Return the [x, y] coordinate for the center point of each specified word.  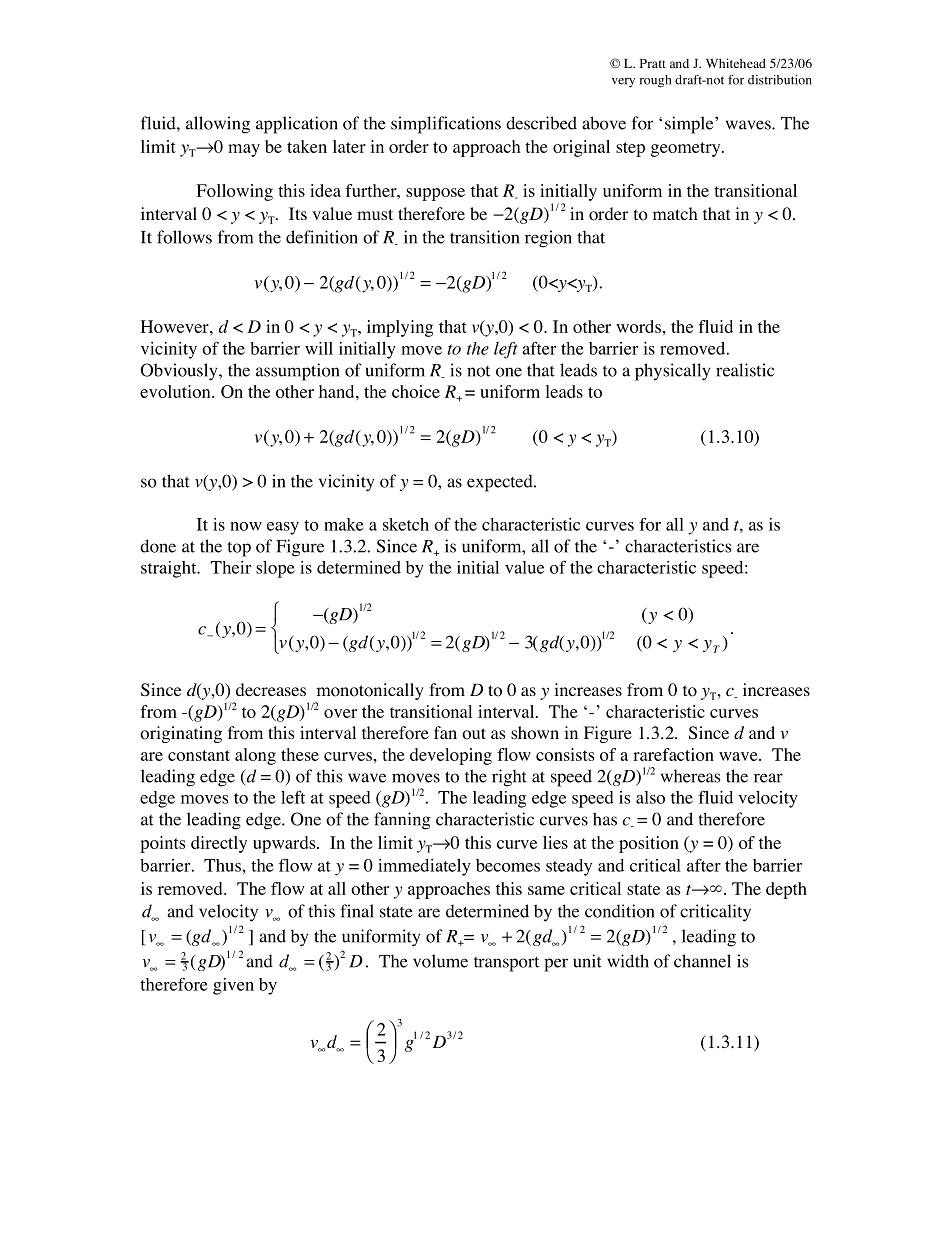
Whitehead [736, 63]
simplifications [446, 125]
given [233, 986]
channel [702, 961]
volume [440, 961]
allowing [218, 125]
